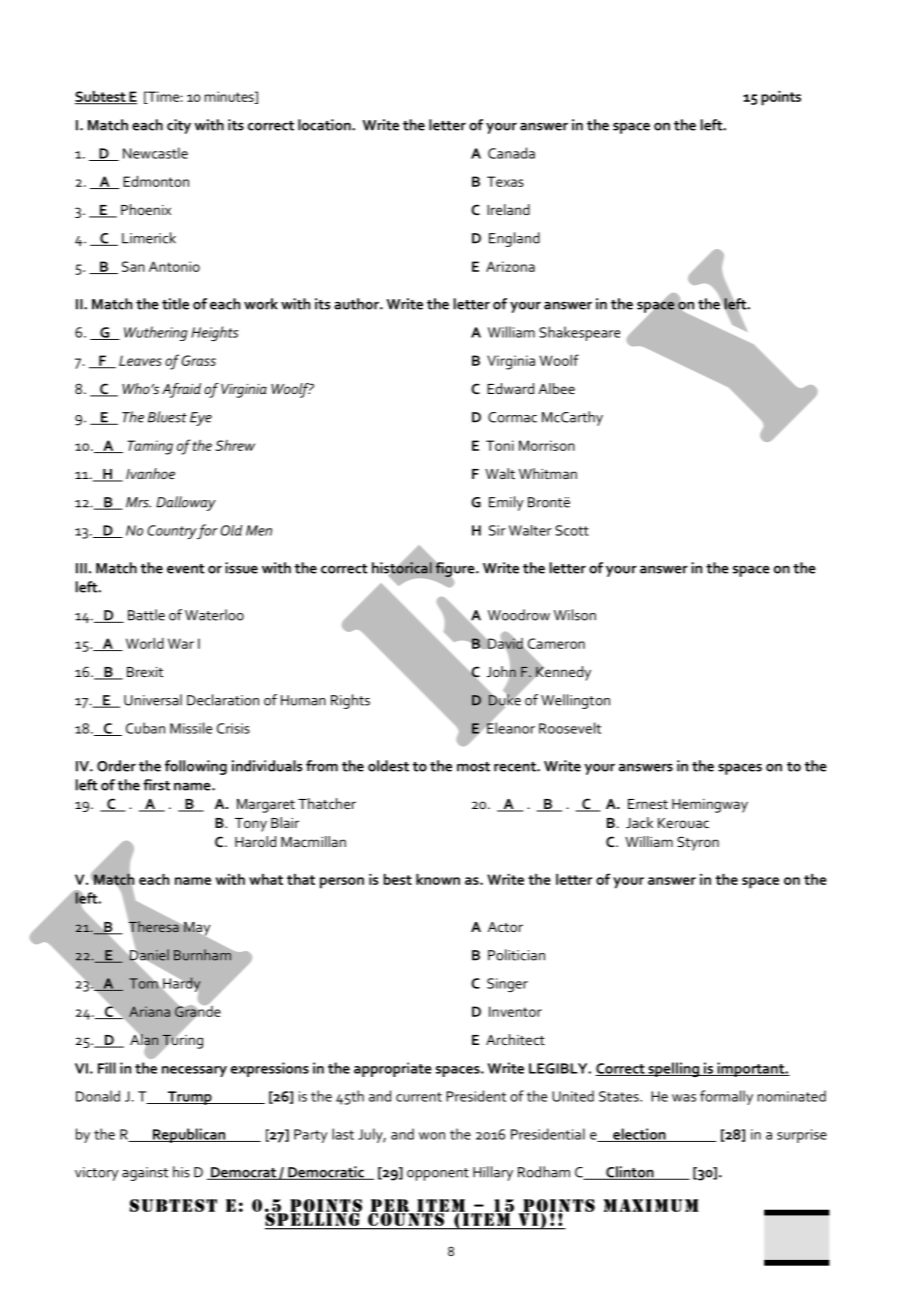 The width and height of the document is (924, 1308). What do you see at coordinates (438, 1174) in the document?
I see `opponent` at bounding box center [438, 1174].
